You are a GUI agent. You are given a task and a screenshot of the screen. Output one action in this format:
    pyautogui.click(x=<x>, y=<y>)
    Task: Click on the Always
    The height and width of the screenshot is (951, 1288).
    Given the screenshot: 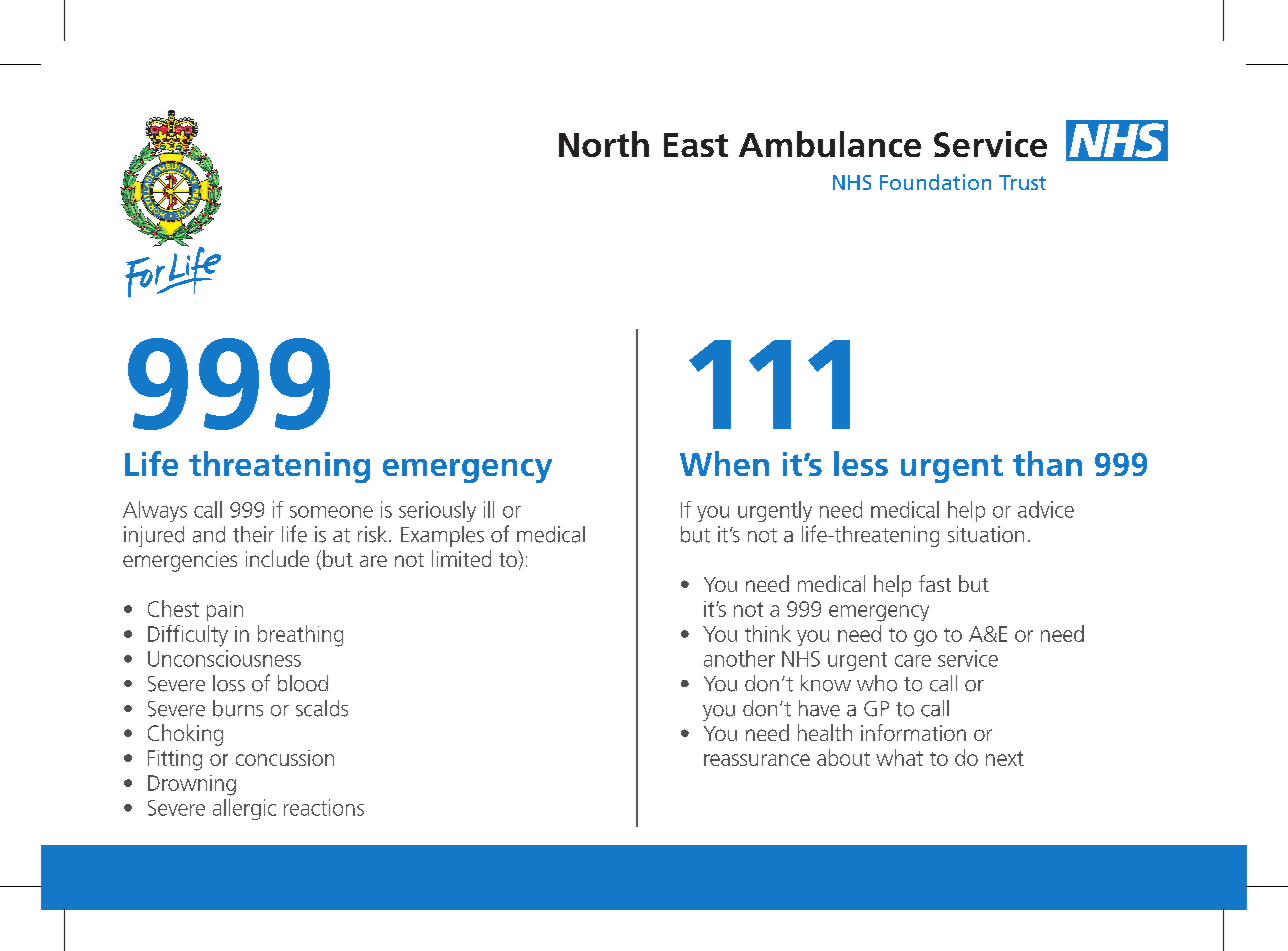 What is the action you would take?
    pyautogui.click(x=155, y=511)
